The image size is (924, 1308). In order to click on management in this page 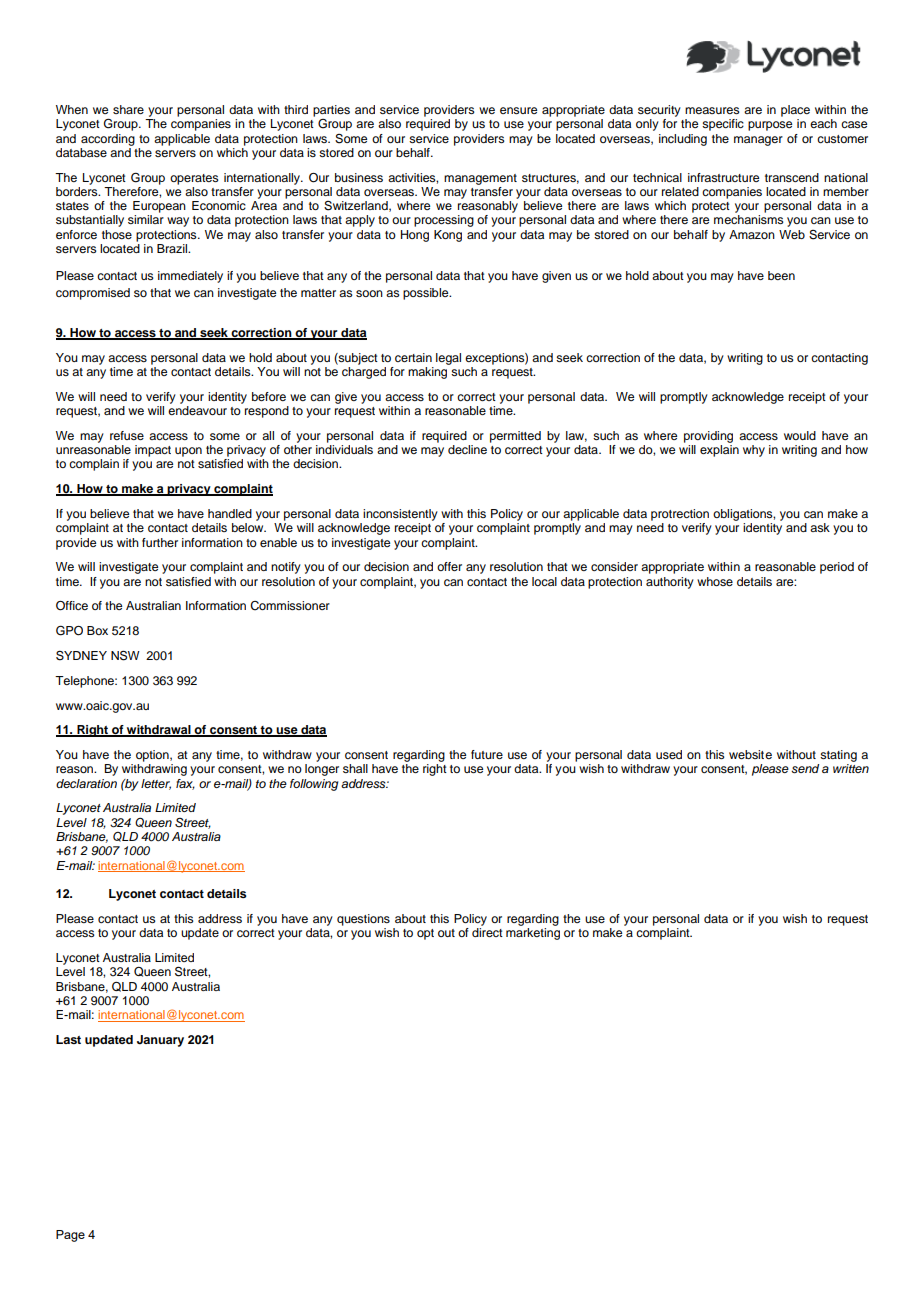, I will do `click(480, 179)`.
